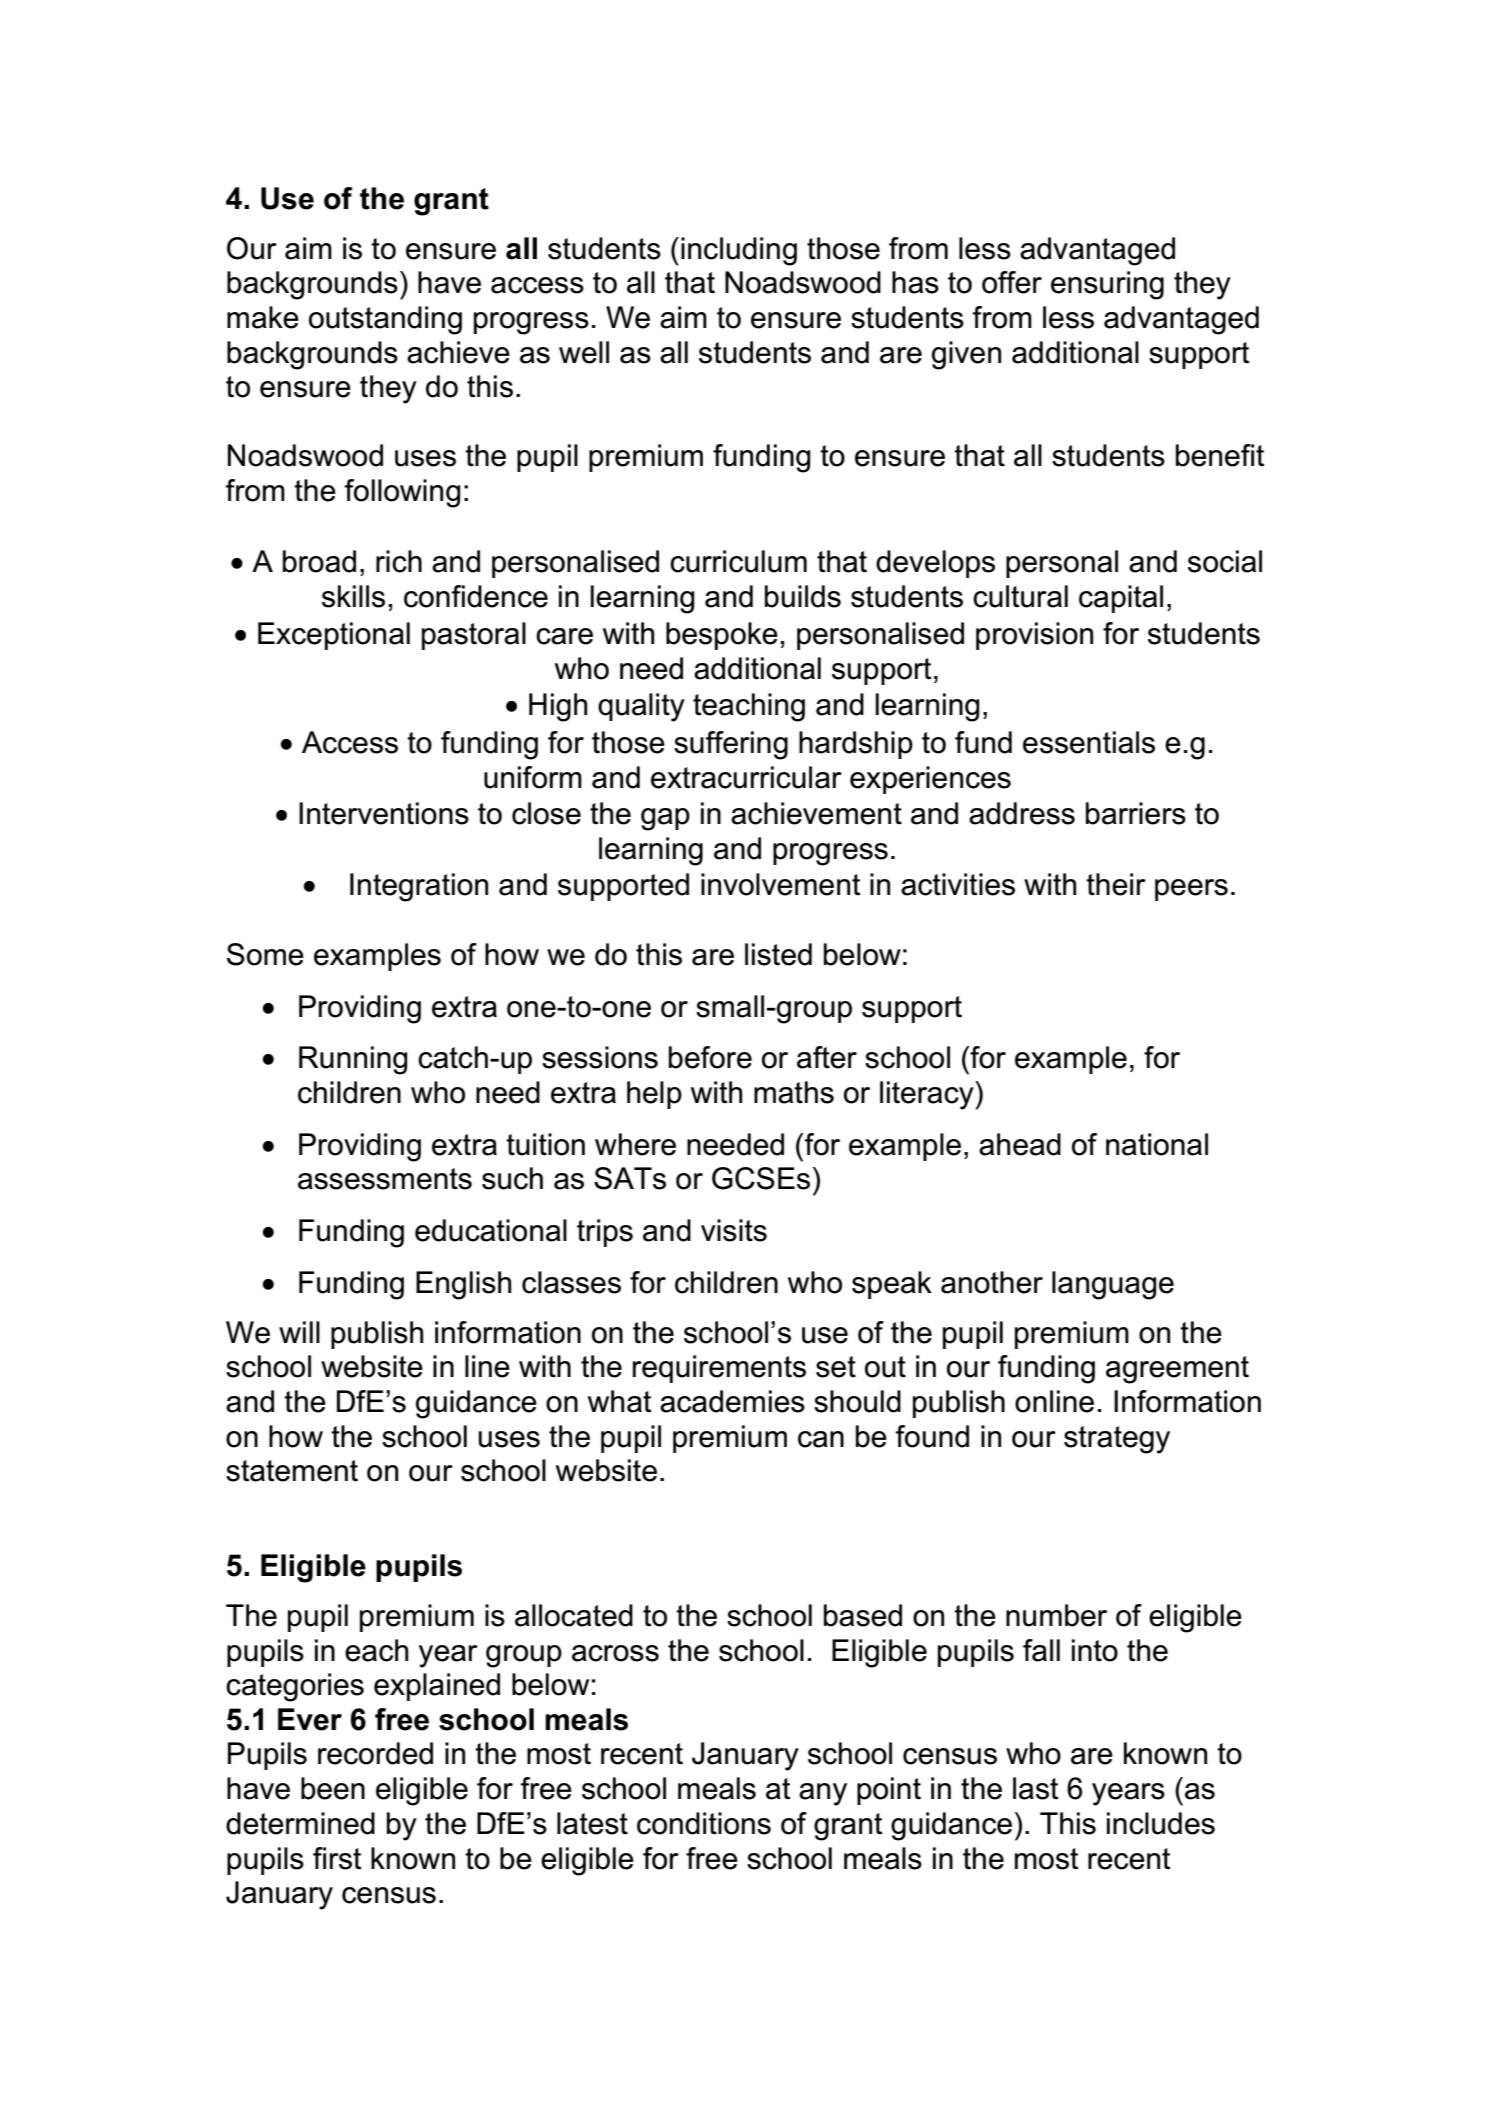 Image resolution: width=1494 pixels, height=2114 pixels. I want to click on includes, so click(1161, 1823).
